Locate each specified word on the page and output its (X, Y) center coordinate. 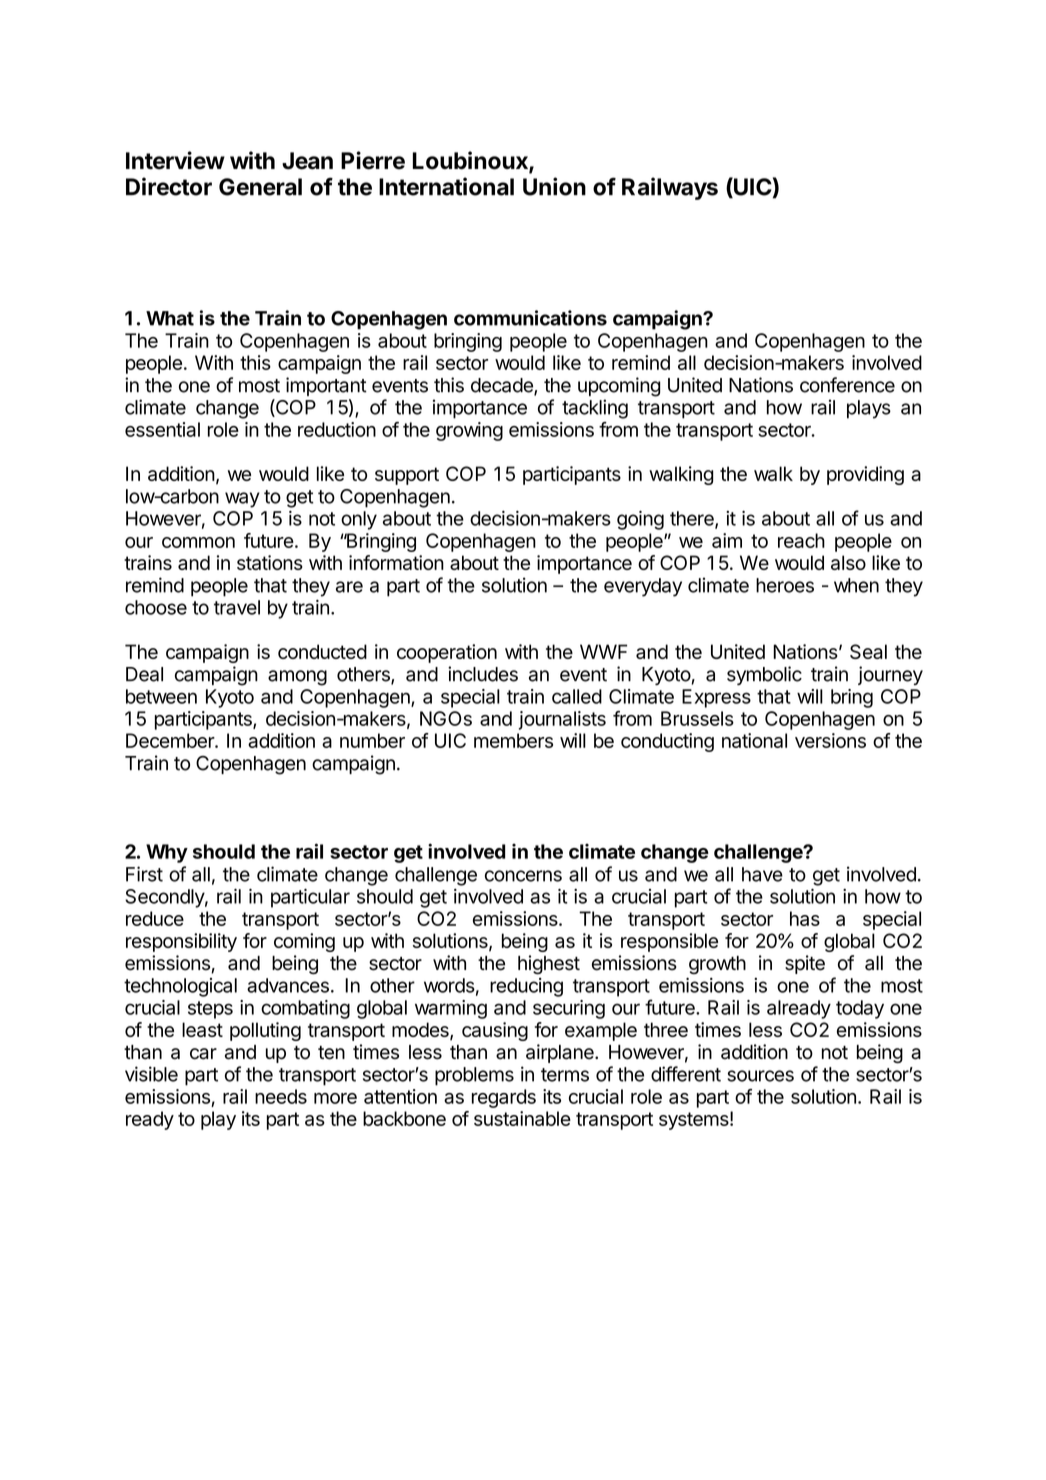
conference (847, 385)
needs (281, 1096)
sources (760, 1076)
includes (483, 674)
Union (554, 186)
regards (504, 1098)
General (260, 187)
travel (237, 607)
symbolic (764, 675)
